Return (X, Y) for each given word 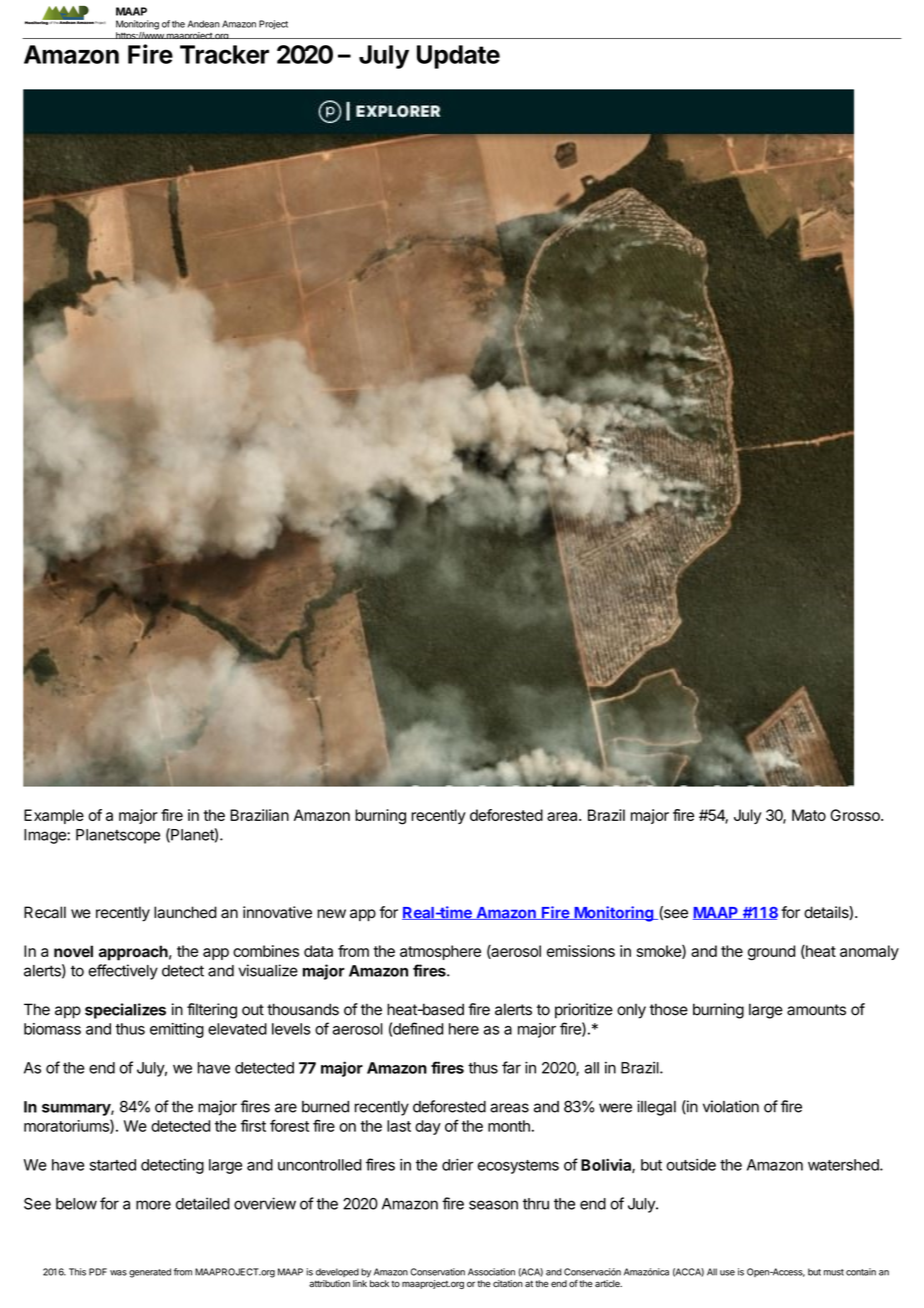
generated (150, 1273)
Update (458, 57)
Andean (204, 24)
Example (54, 816)
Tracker (224, 54)
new (331, 913)
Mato (809, 815)
